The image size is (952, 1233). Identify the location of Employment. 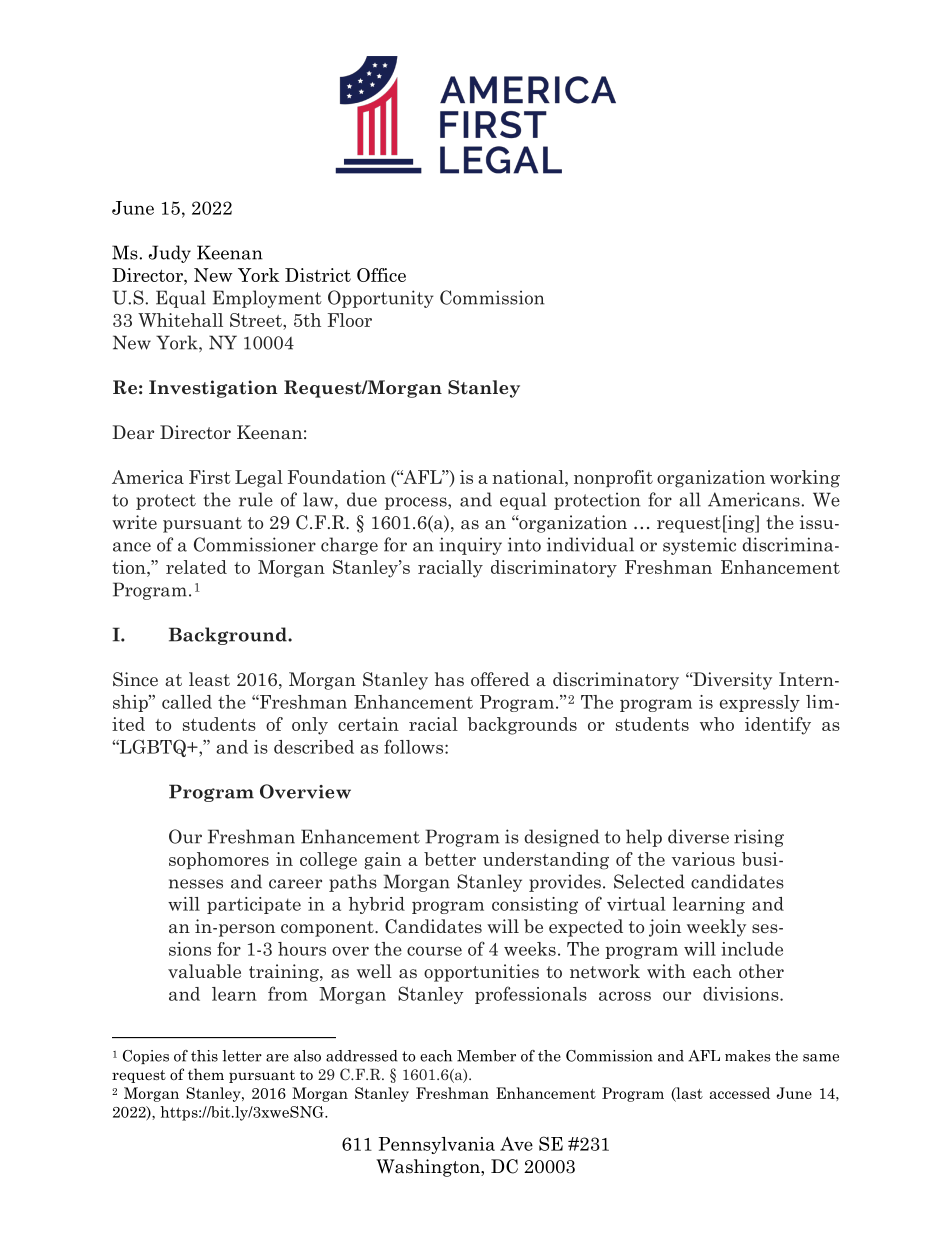
(267, 299).
